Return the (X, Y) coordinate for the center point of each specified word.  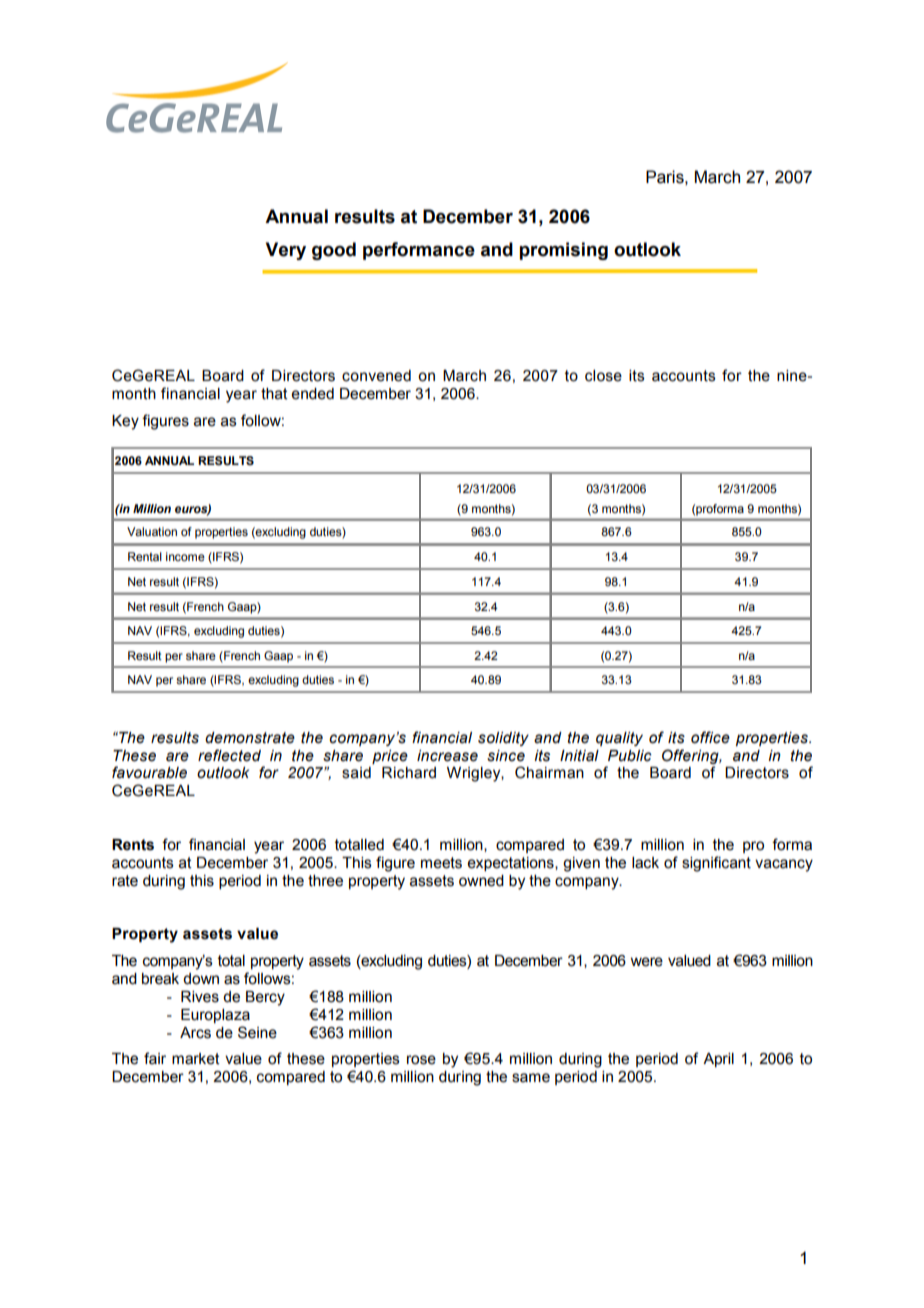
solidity (503, 739)
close (603, 376)
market (196, 1059)
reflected (229, 755)
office (710, 737)
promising (564, 251)
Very (286, 251)
